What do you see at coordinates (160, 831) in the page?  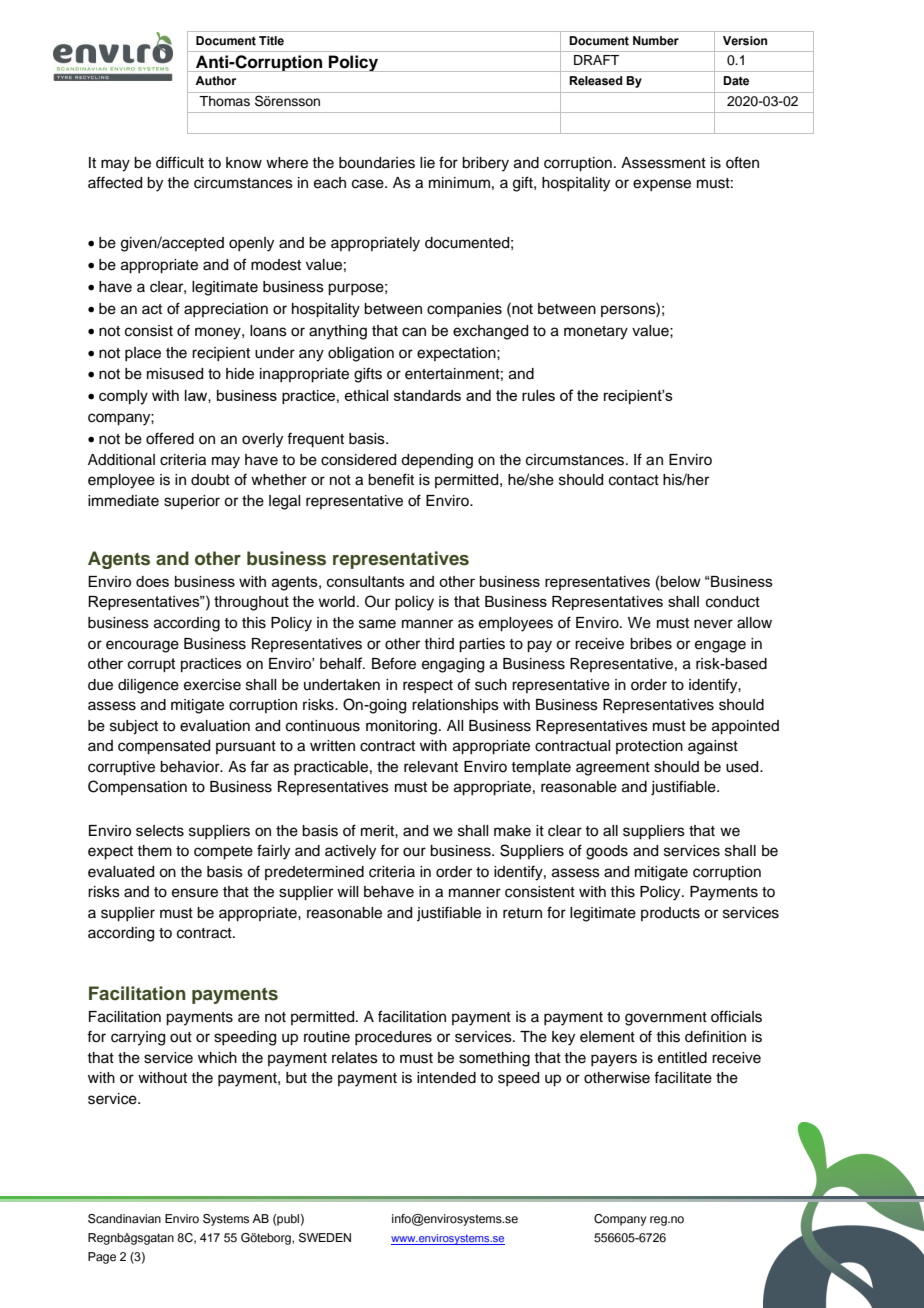 I see `selects` at bounding box center [160, 831].
